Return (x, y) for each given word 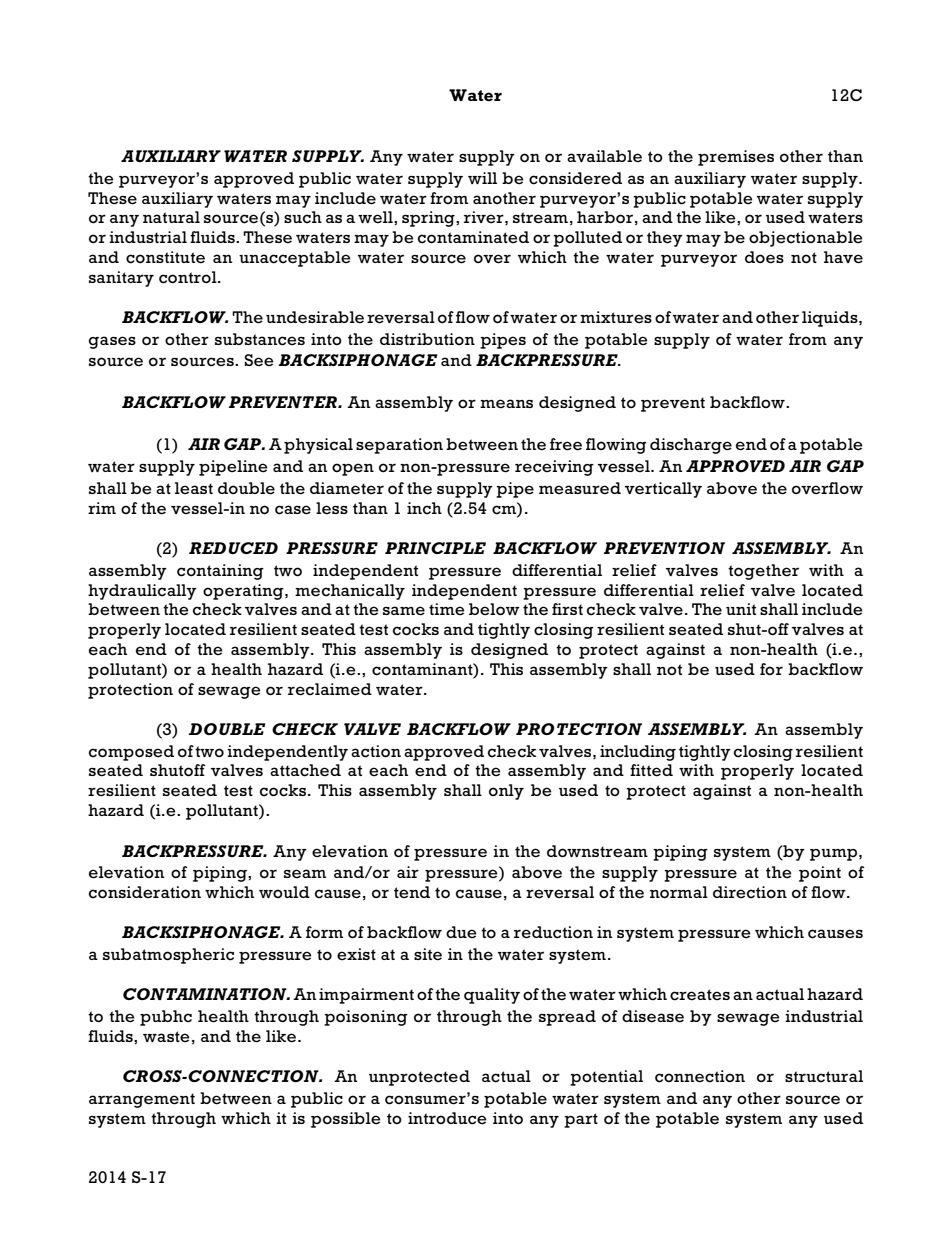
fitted (651, 770)
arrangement (142, 1100)
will (482, 178)
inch (424, 508)
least (194, 488)
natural (171, 217)
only (506, 792)
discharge (691, 446)
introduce (447, 1118)
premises (736, 158)
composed (131, 753)
